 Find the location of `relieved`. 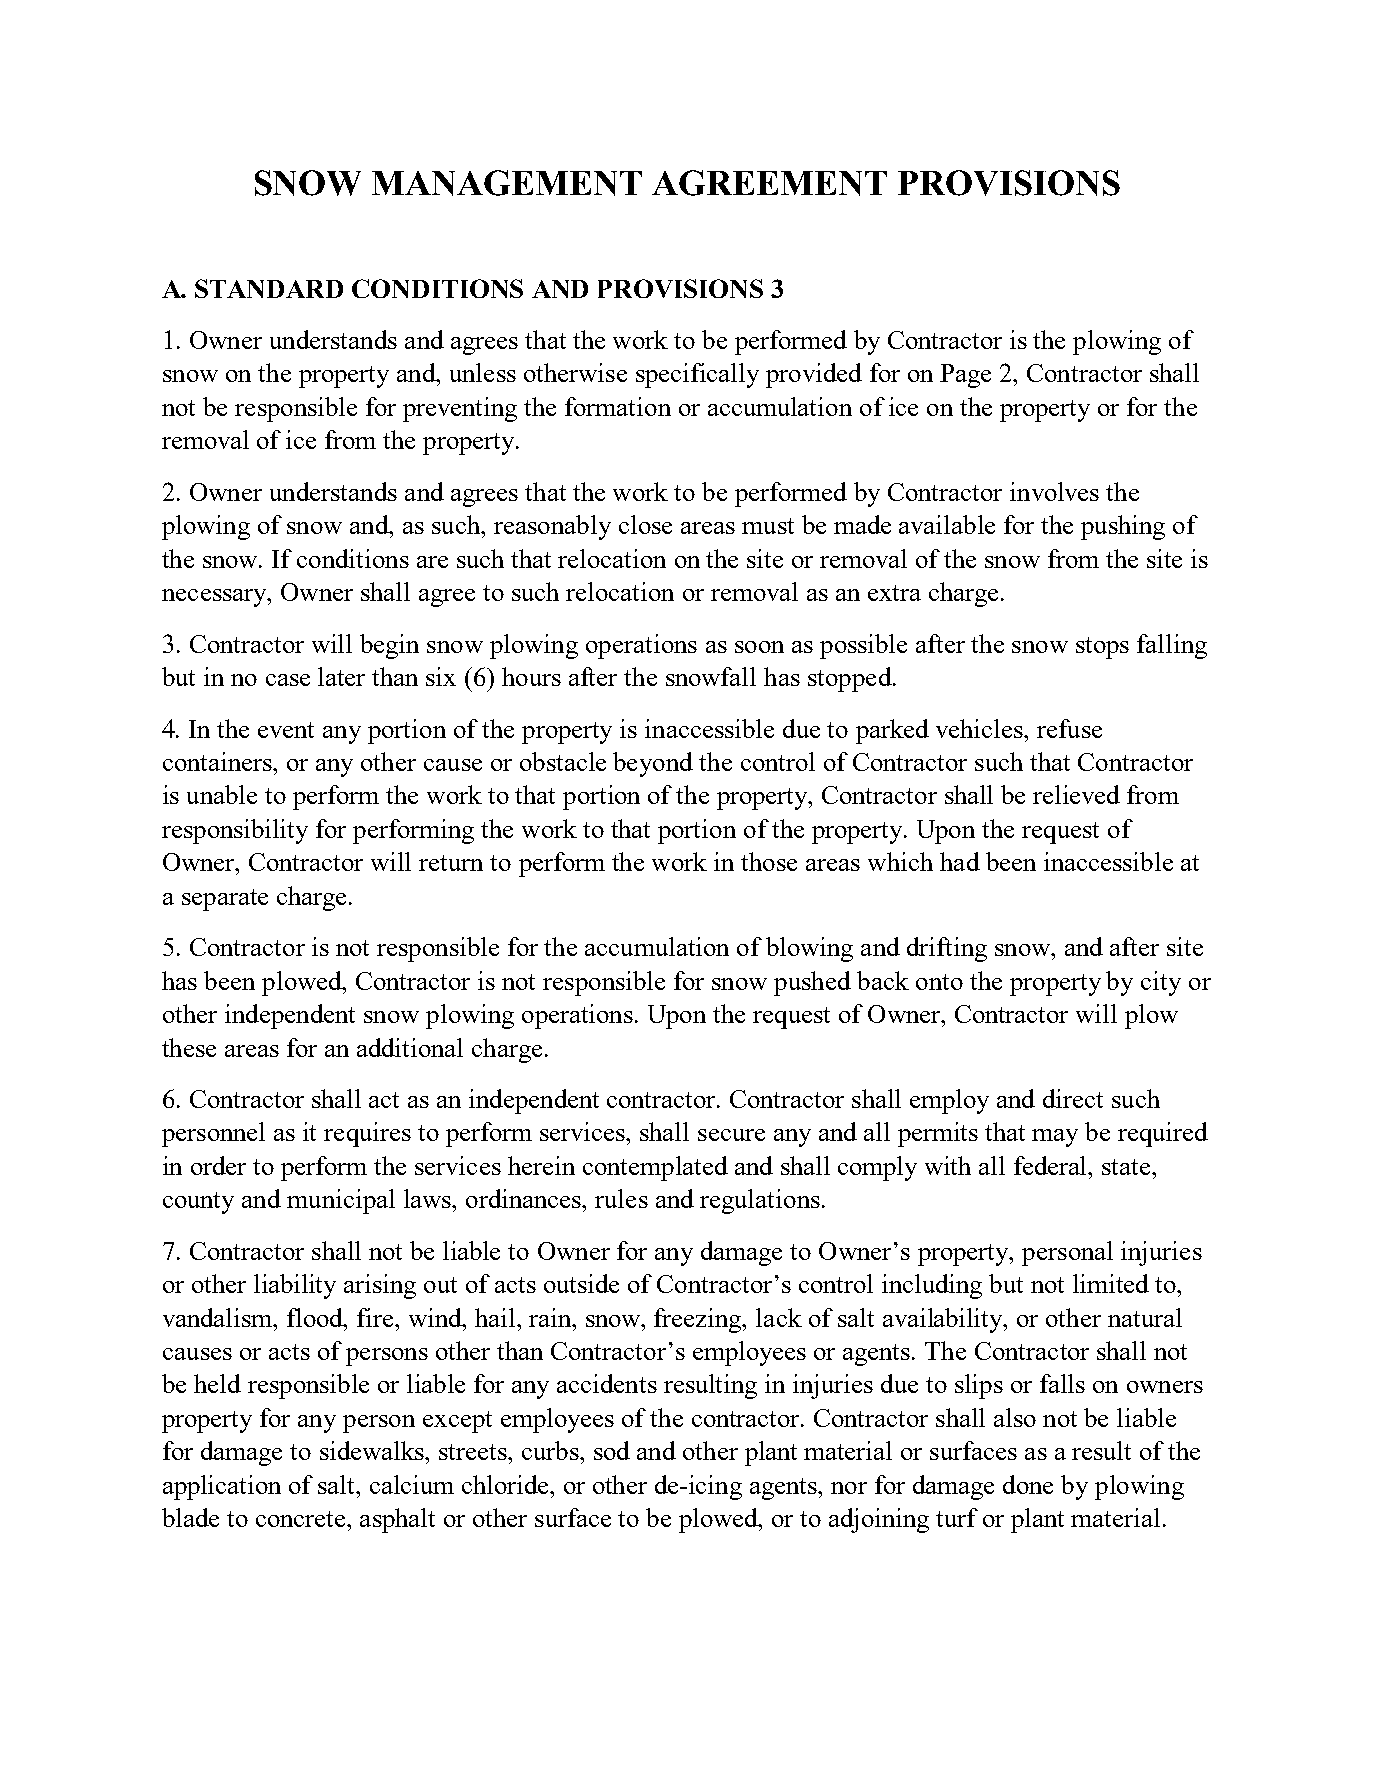

relieved is located at coordinates (1076, 794).
